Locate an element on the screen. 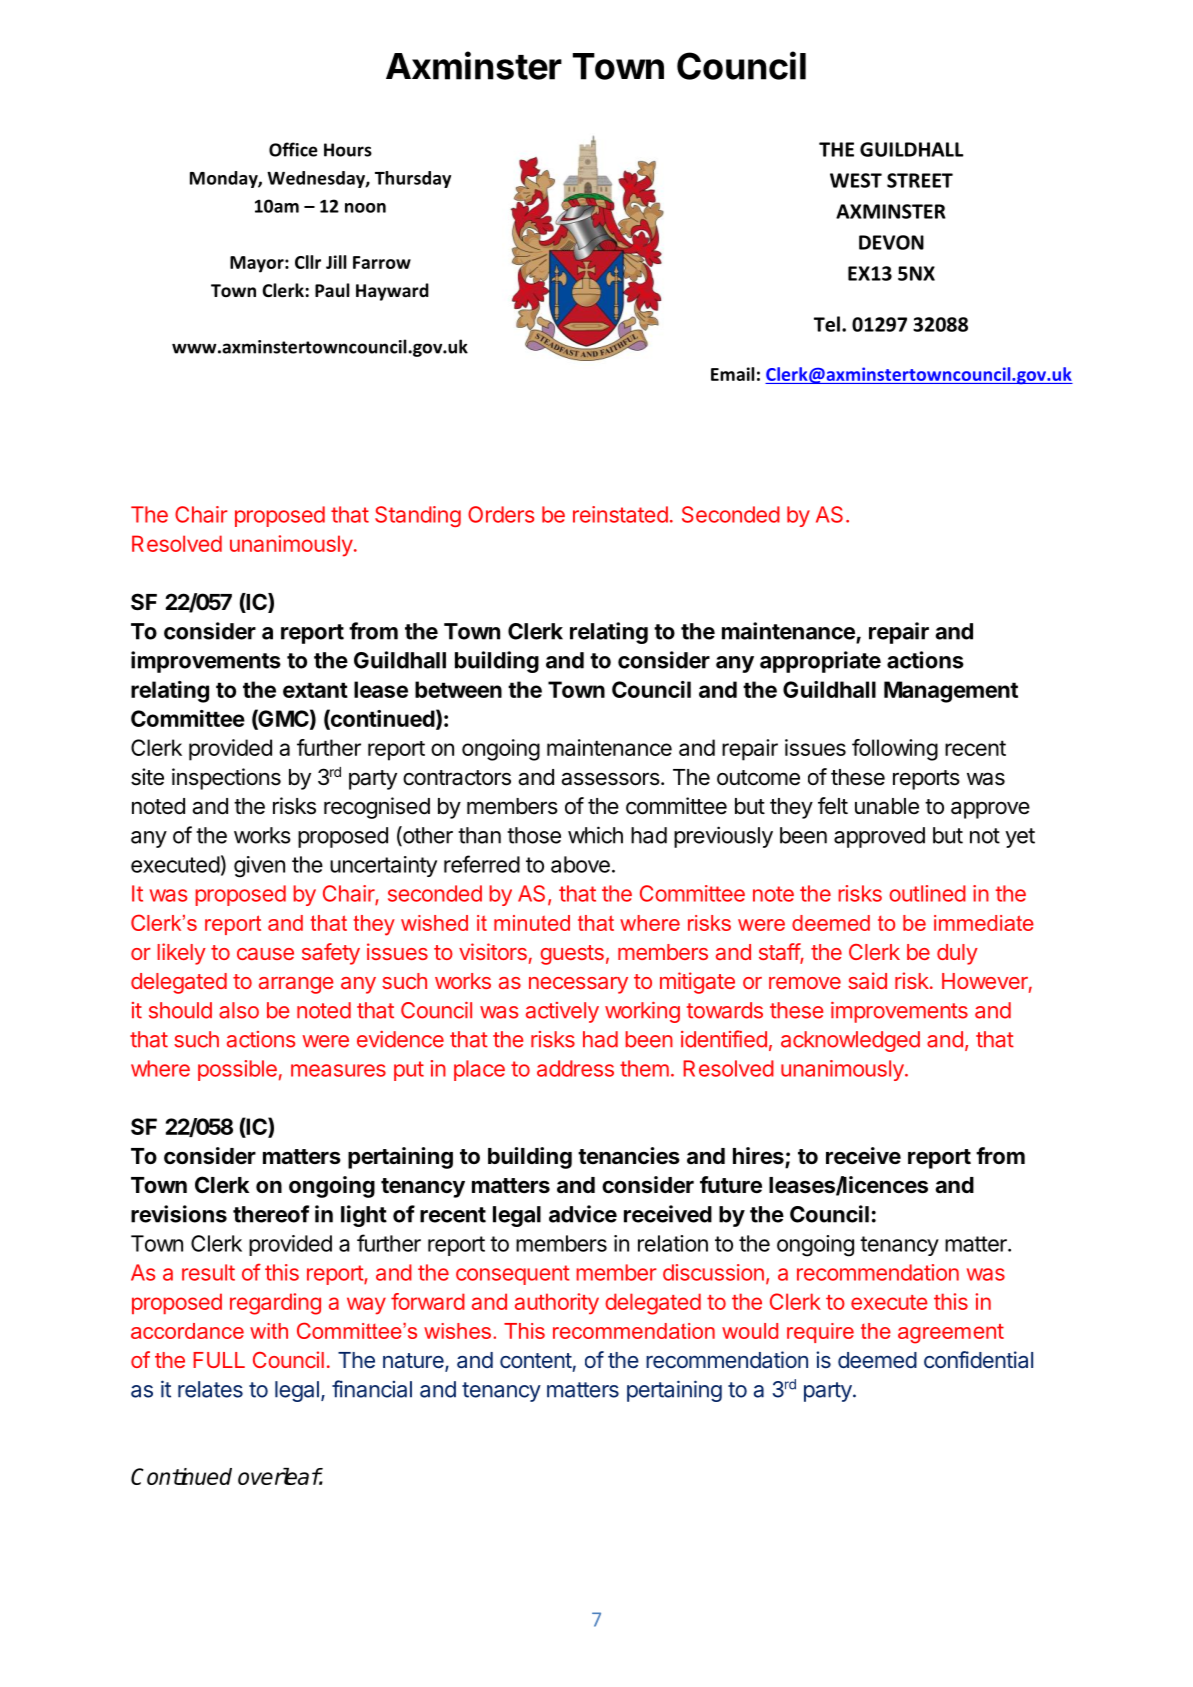  with is located at coordinates (269, 1331).
